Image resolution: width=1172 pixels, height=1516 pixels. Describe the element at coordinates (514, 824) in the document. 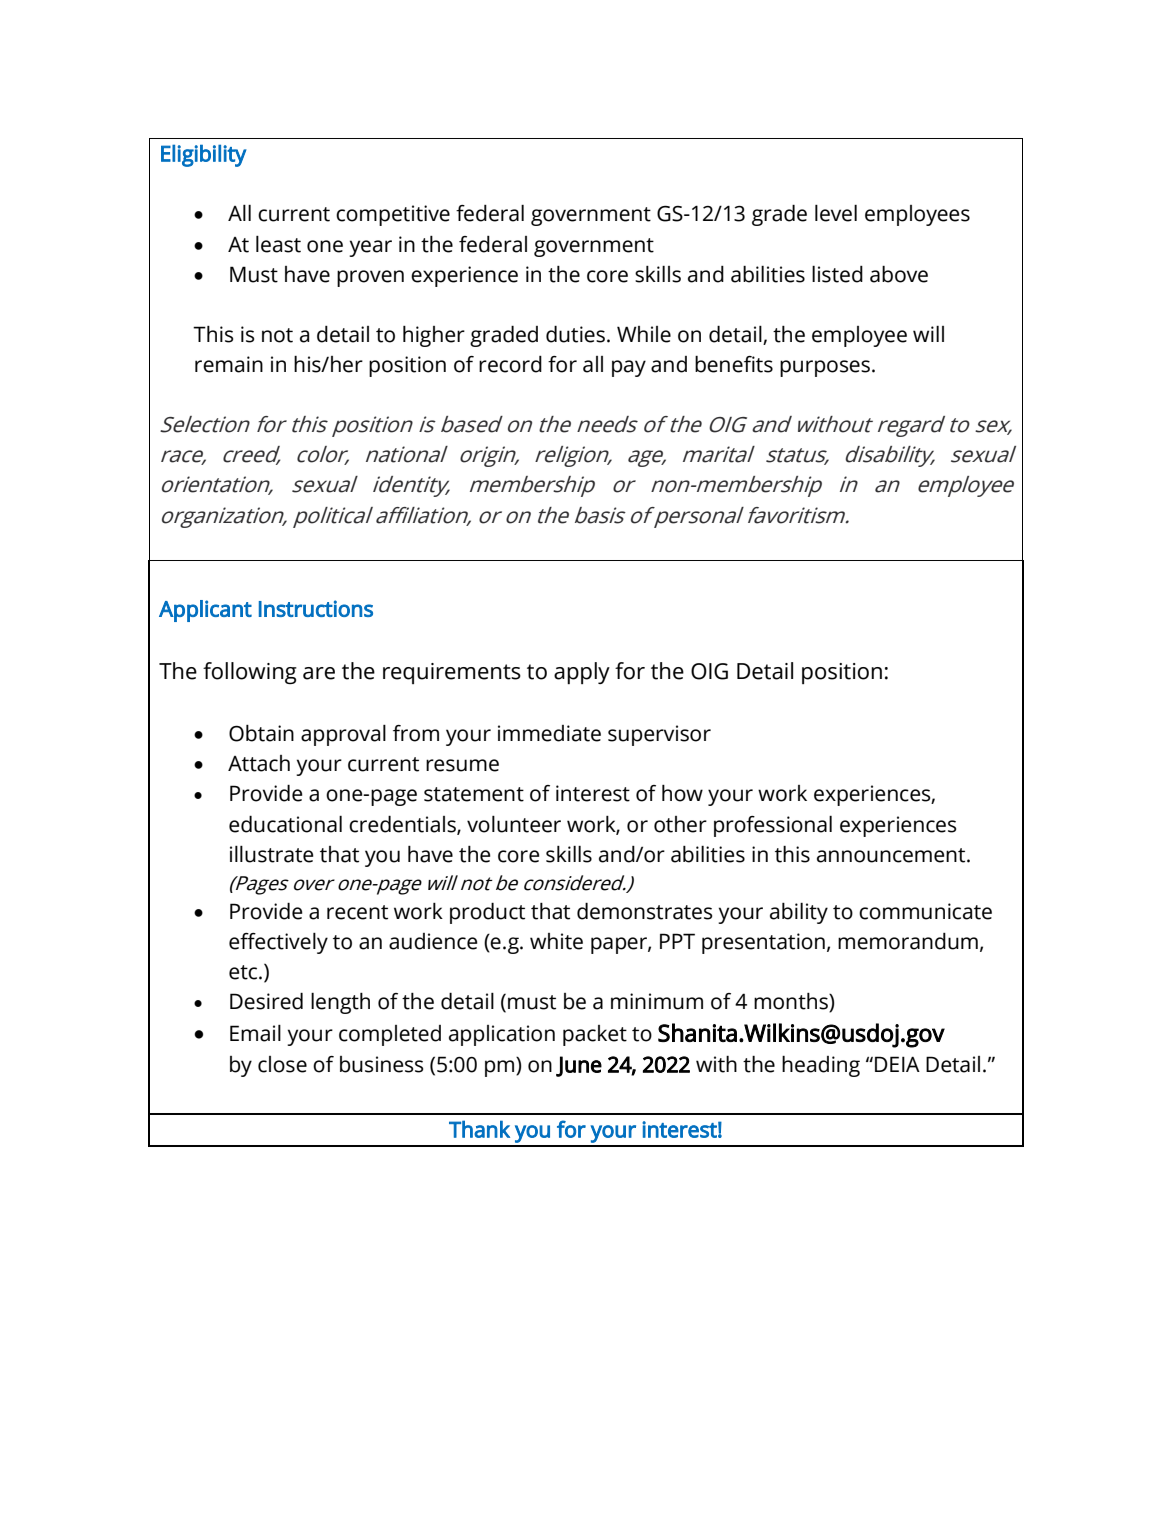

I see `volunteer` at that location.
